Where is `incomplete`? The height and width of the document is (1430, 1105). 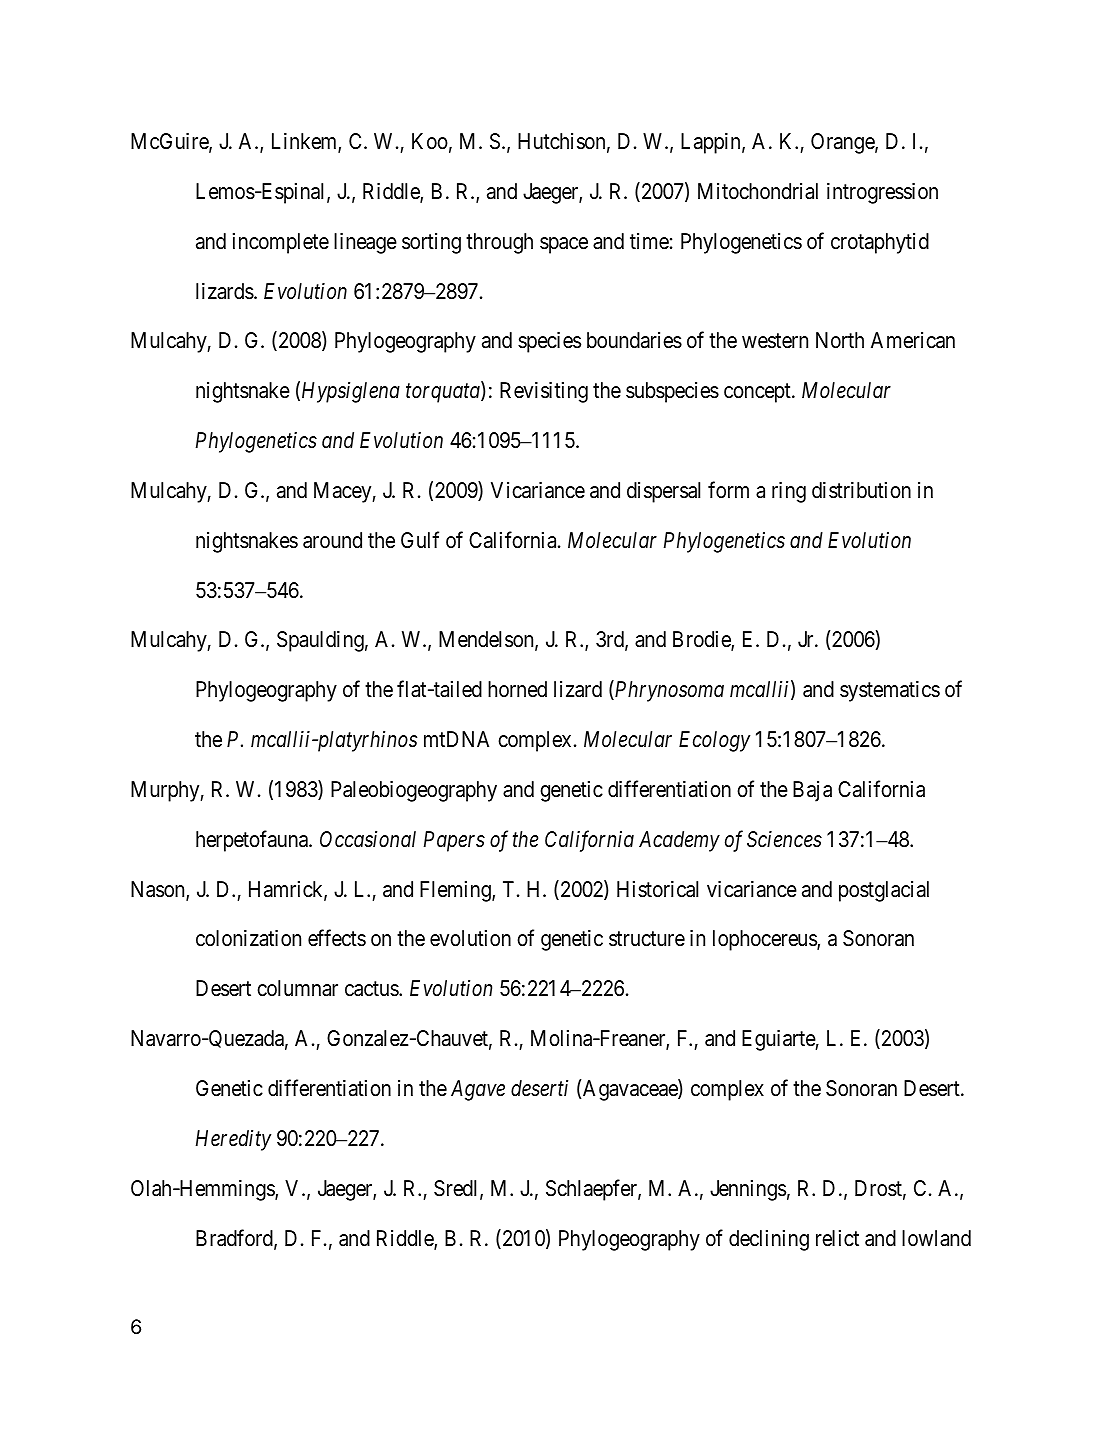 incomplete is located at coordinates (281, 243).
